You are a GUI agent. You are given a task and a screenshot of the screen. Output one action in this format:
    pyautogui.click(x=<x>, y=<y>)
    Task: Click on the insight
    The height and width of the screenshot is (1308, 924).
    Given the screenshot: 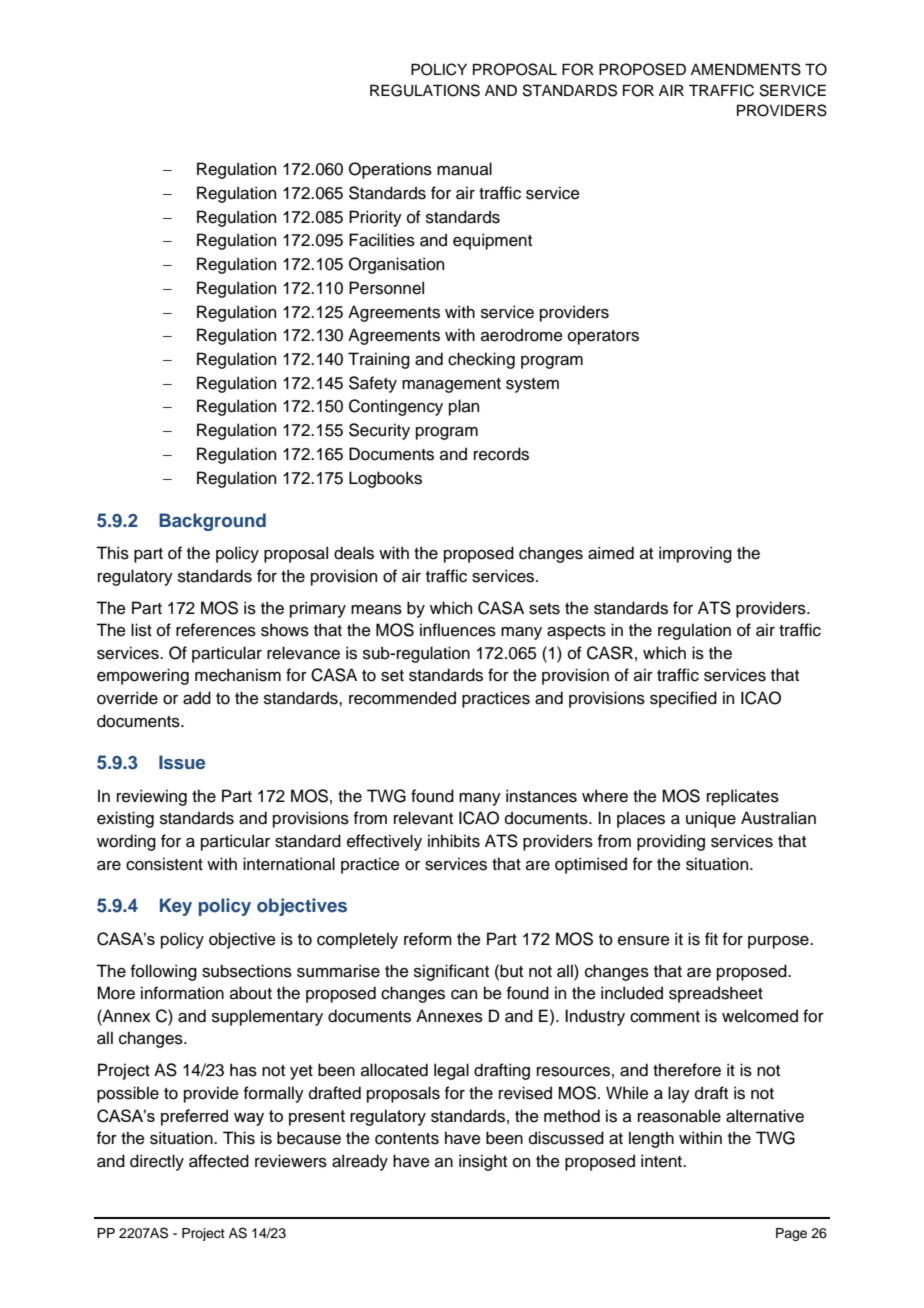 What is the action you would take?
    pyautogui.click(x=483, y=1162)
